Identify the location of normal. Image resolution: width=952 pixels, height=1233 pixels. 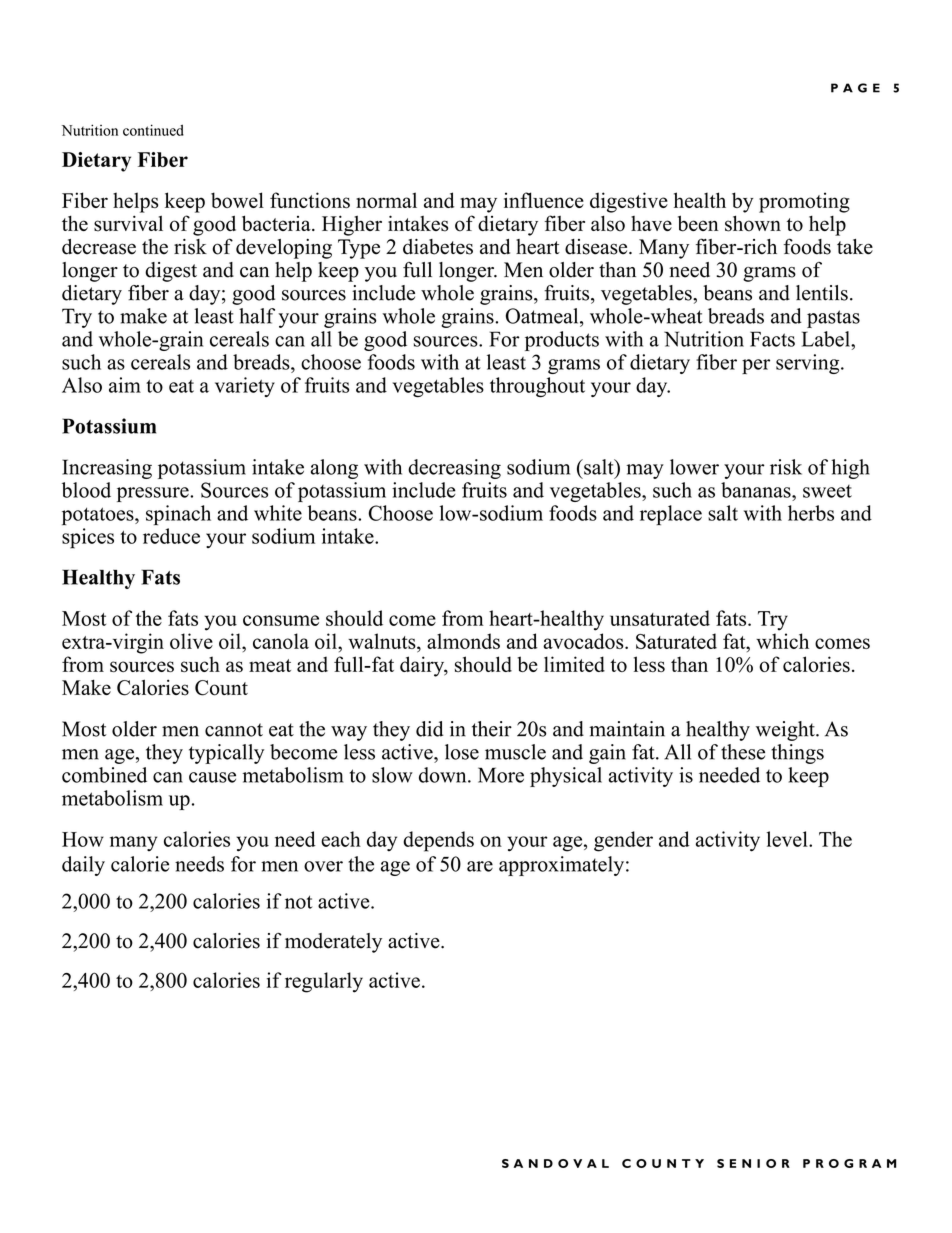
(386, 200).
